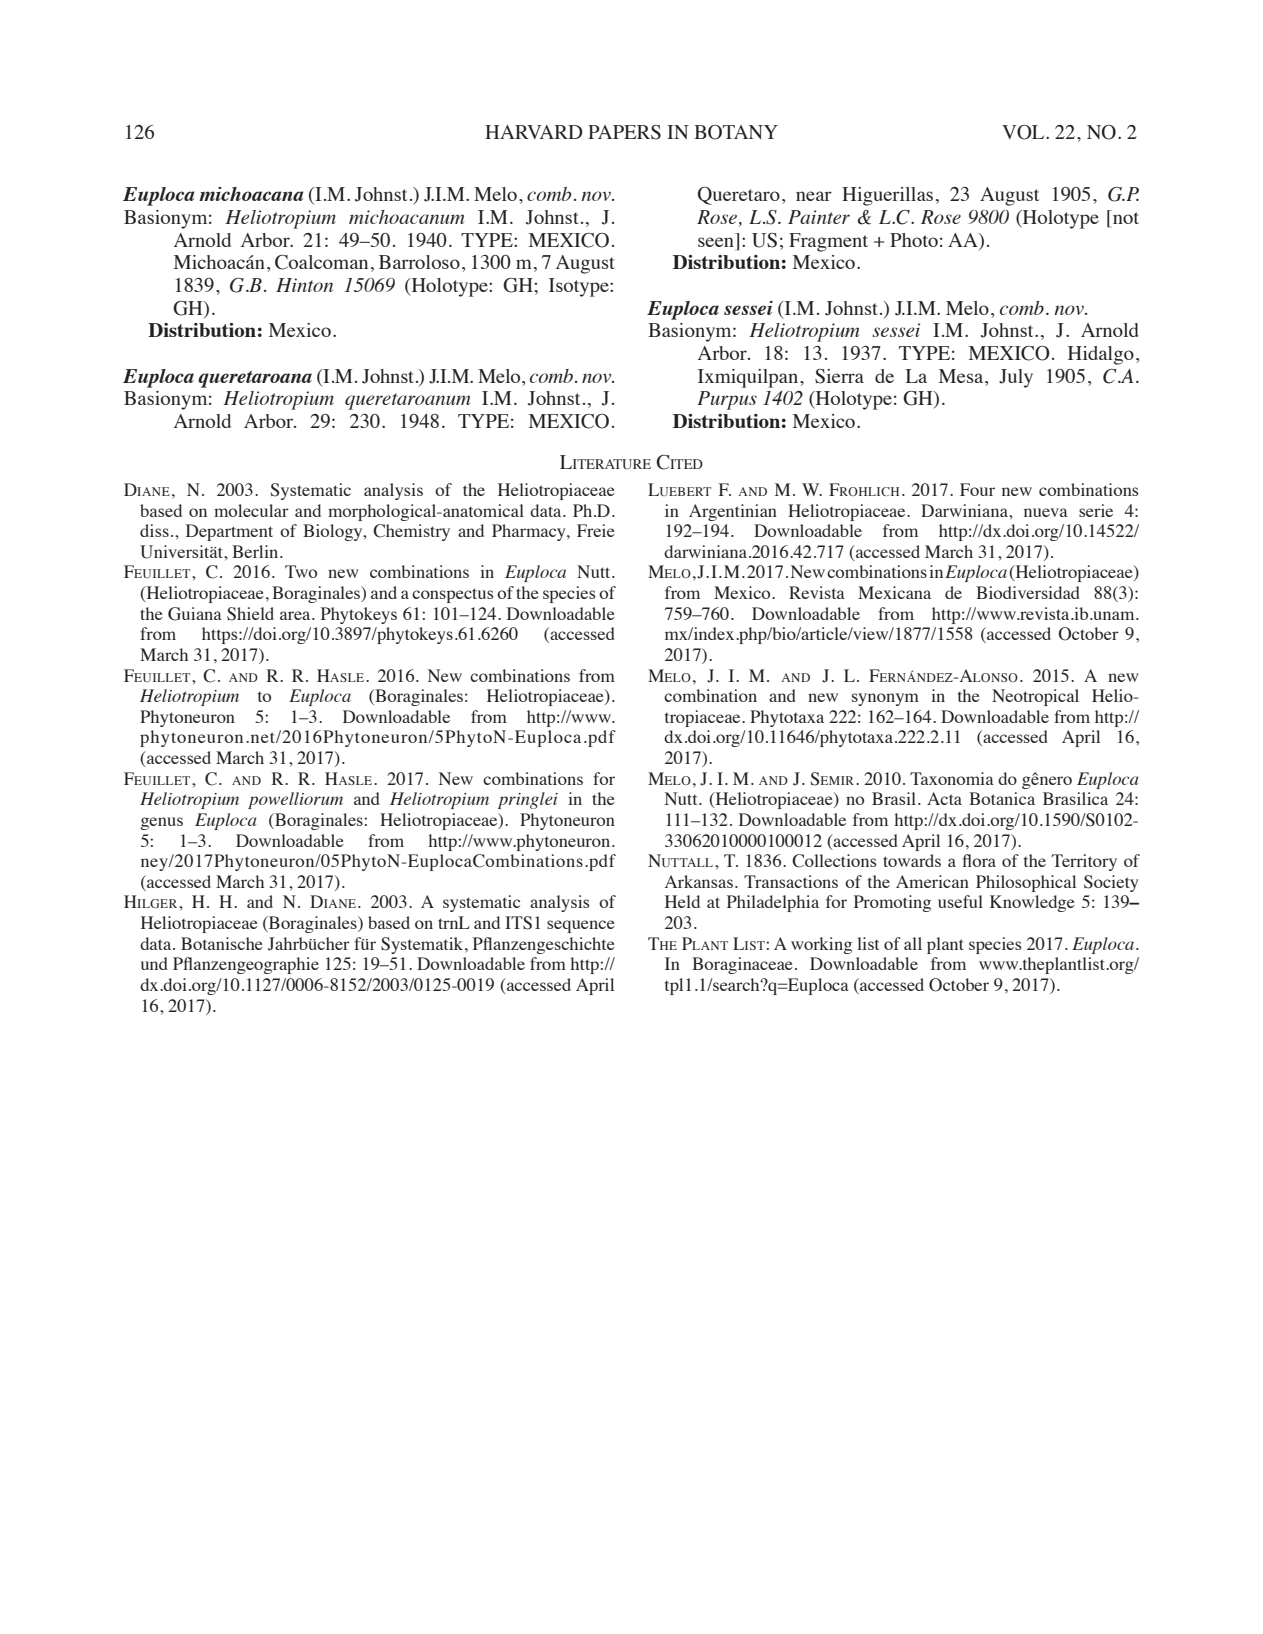  I want to click on genus, so click(161, 823).
